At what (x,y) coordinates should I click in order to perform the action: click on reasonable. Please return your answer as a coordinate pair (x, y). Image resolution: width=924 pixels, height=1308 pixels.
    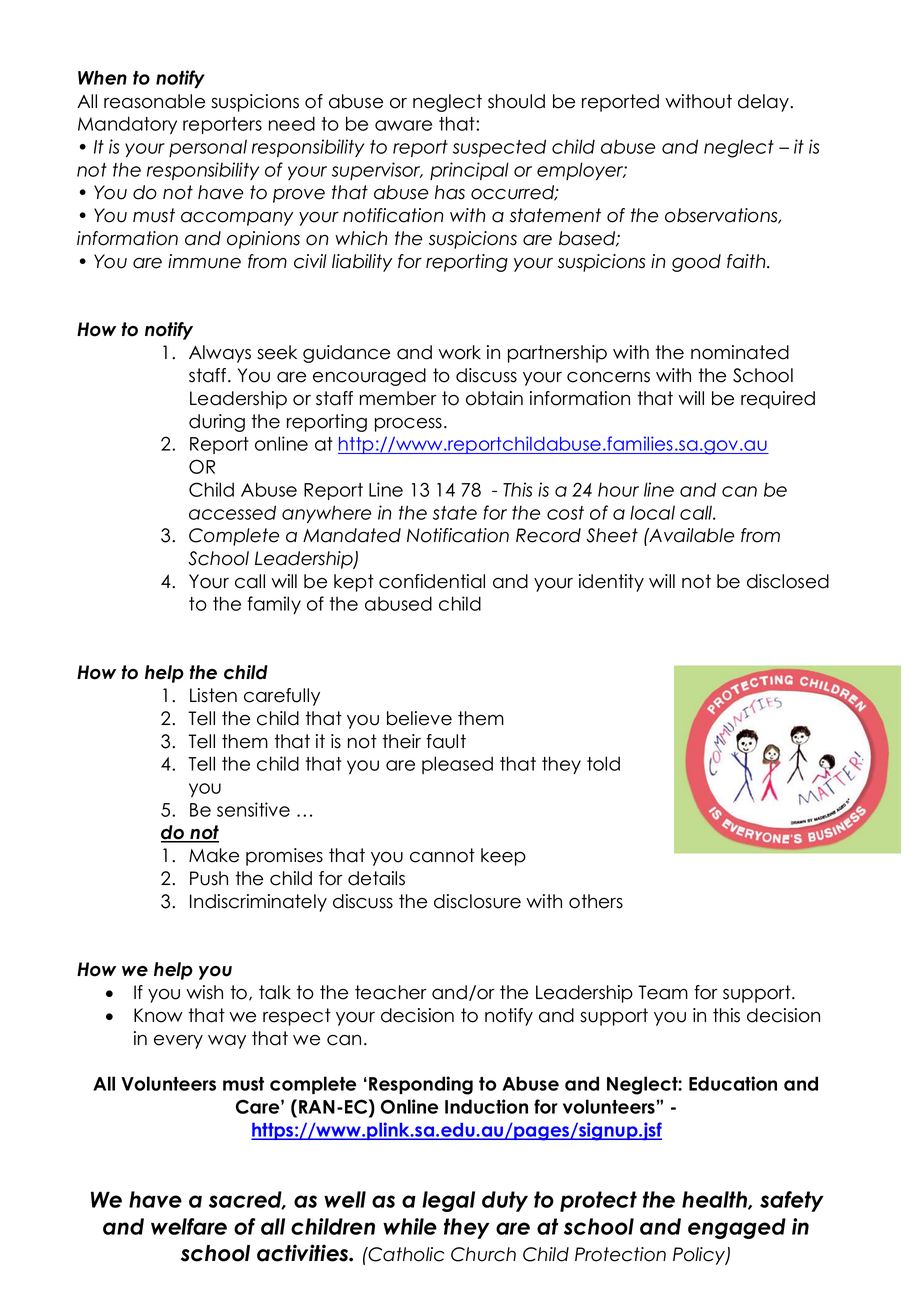
    Looking at the image, I should click on (154, 101).
